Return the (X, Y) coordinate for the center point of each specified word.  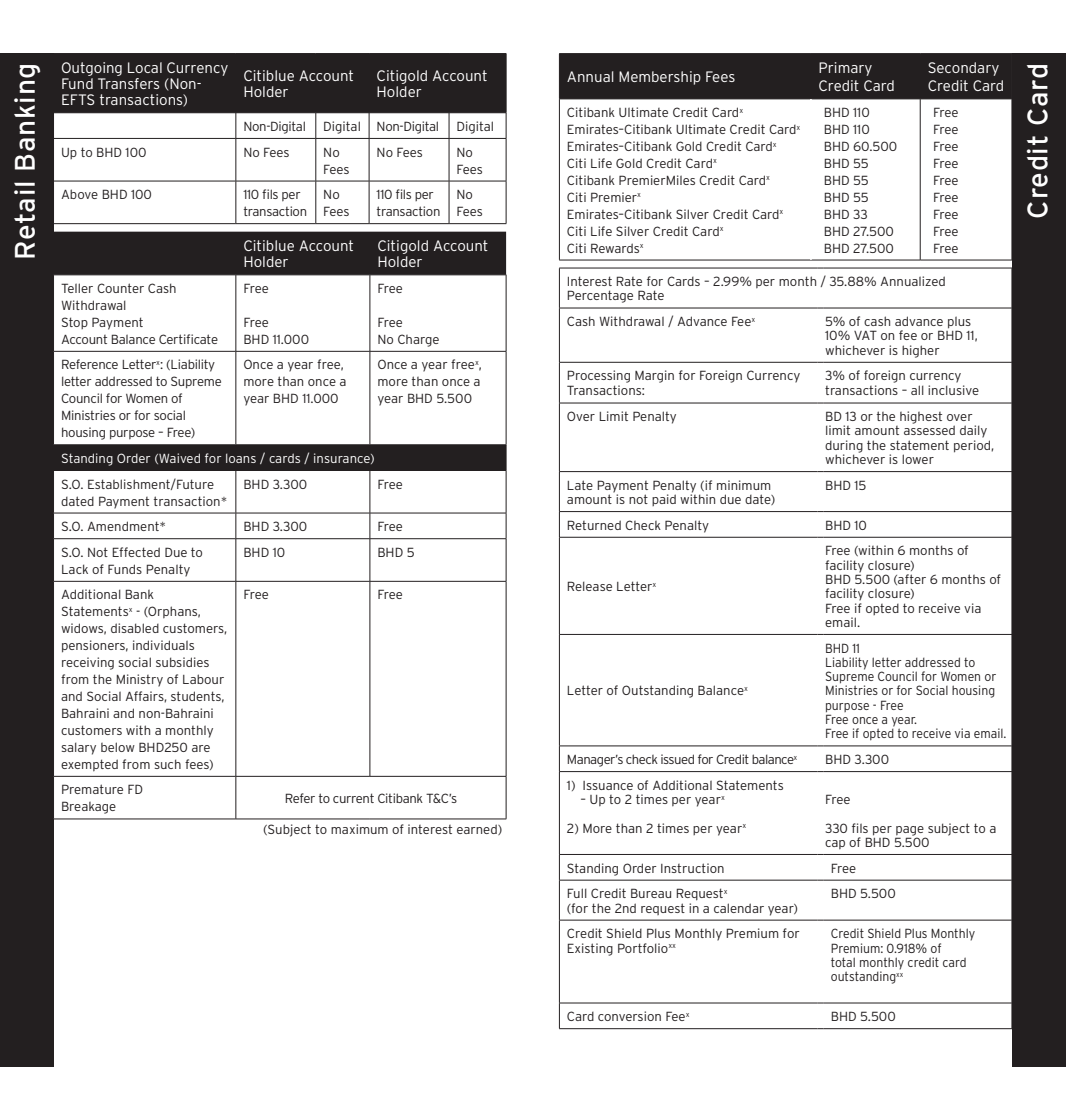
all (917, 390)
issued (677, 759)
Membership (660, 78)
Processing (598, 376)
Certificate (188, 339)
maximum (359, 829)
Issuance (608, 785)
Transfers (128, 83)
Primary (845, 69)
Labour (203, 679)
